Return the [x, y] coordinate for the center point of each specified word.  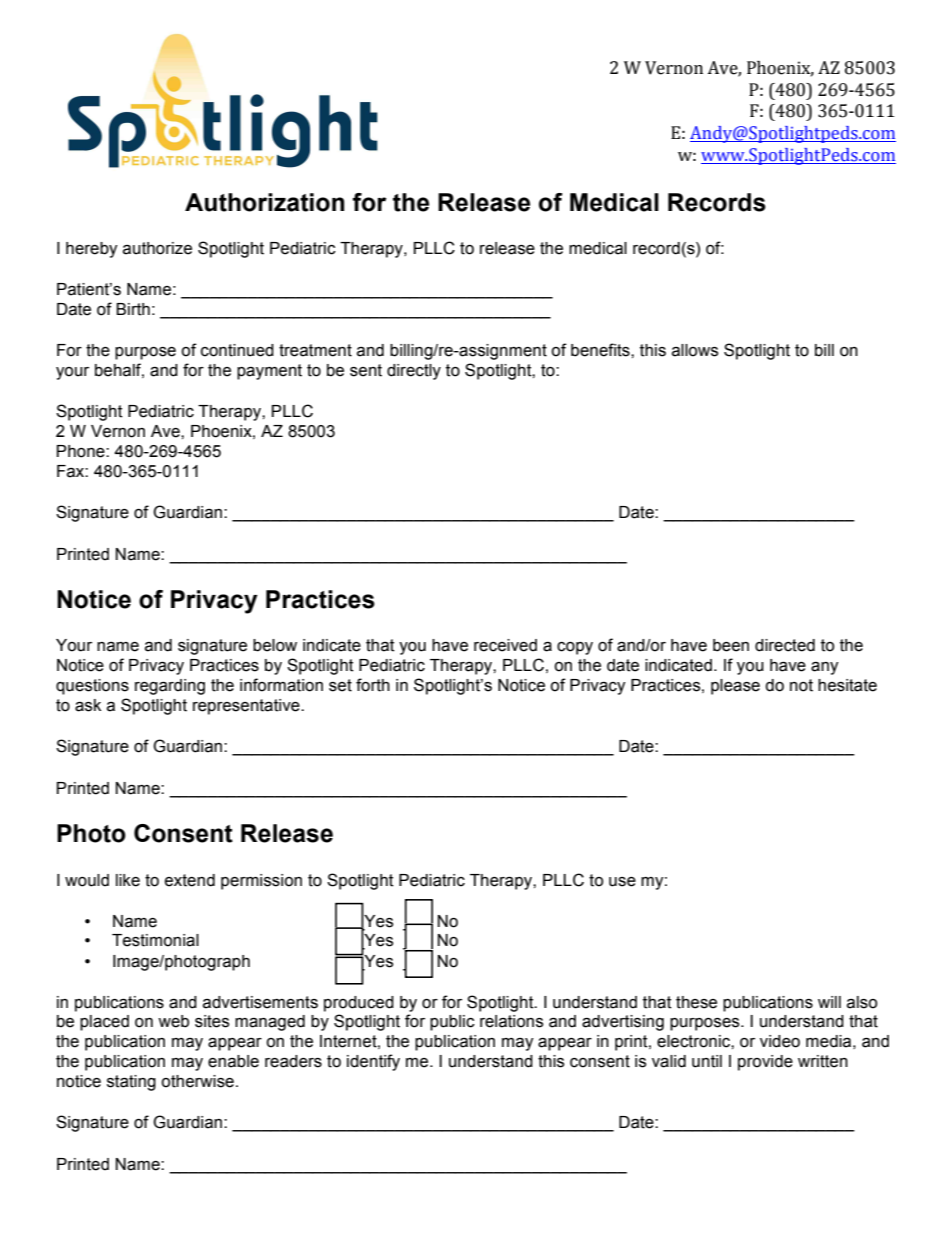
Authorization [264, 202]
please [735, 687]
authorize [157, 248]
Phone [82, 451]
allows [695, 350]
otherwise [197, 1081]
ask [88, 705]
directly [414, 372]
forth [373, 685]
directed [785, 645]
